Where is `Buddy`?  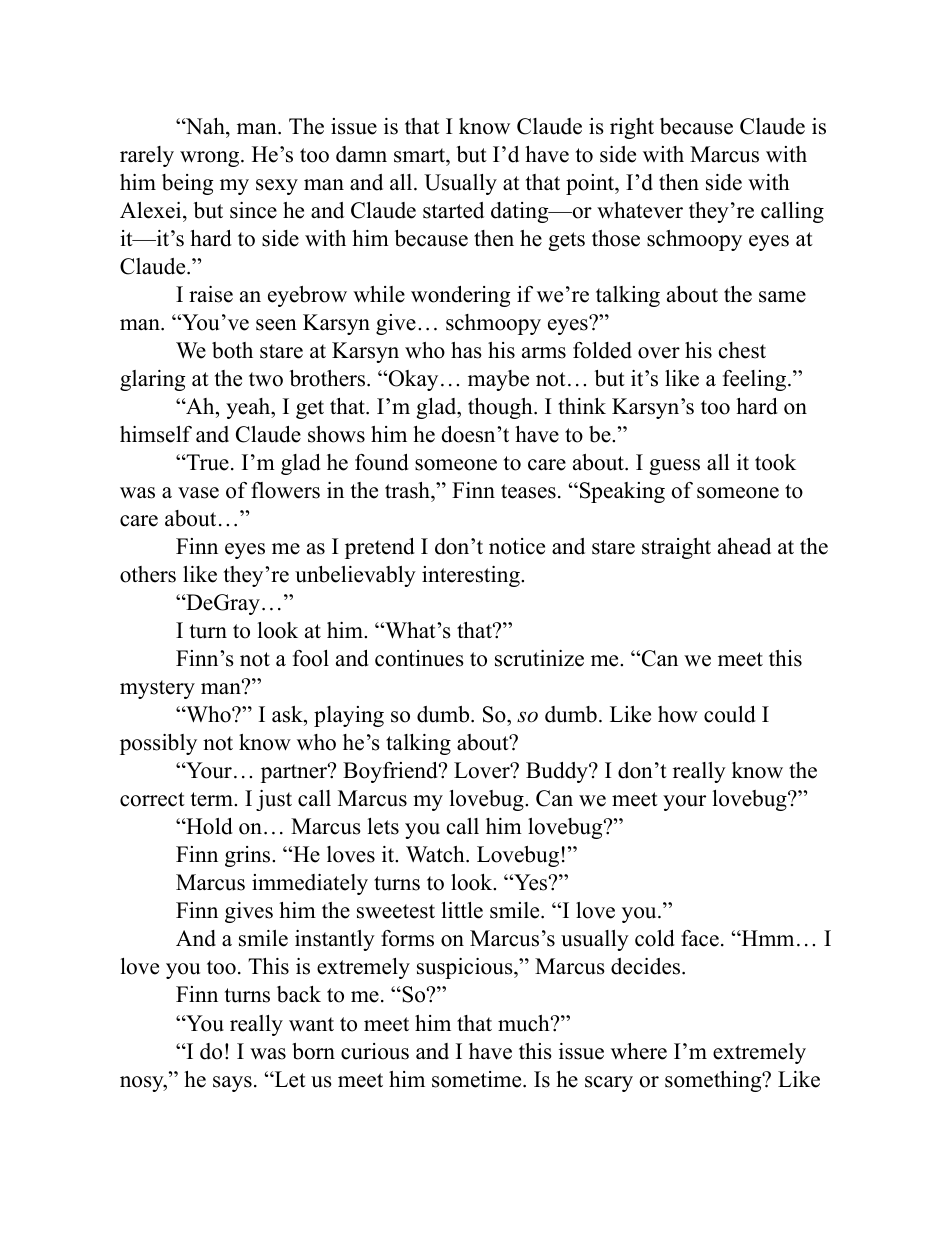
Buddy is located at coordinates (558, 772).
